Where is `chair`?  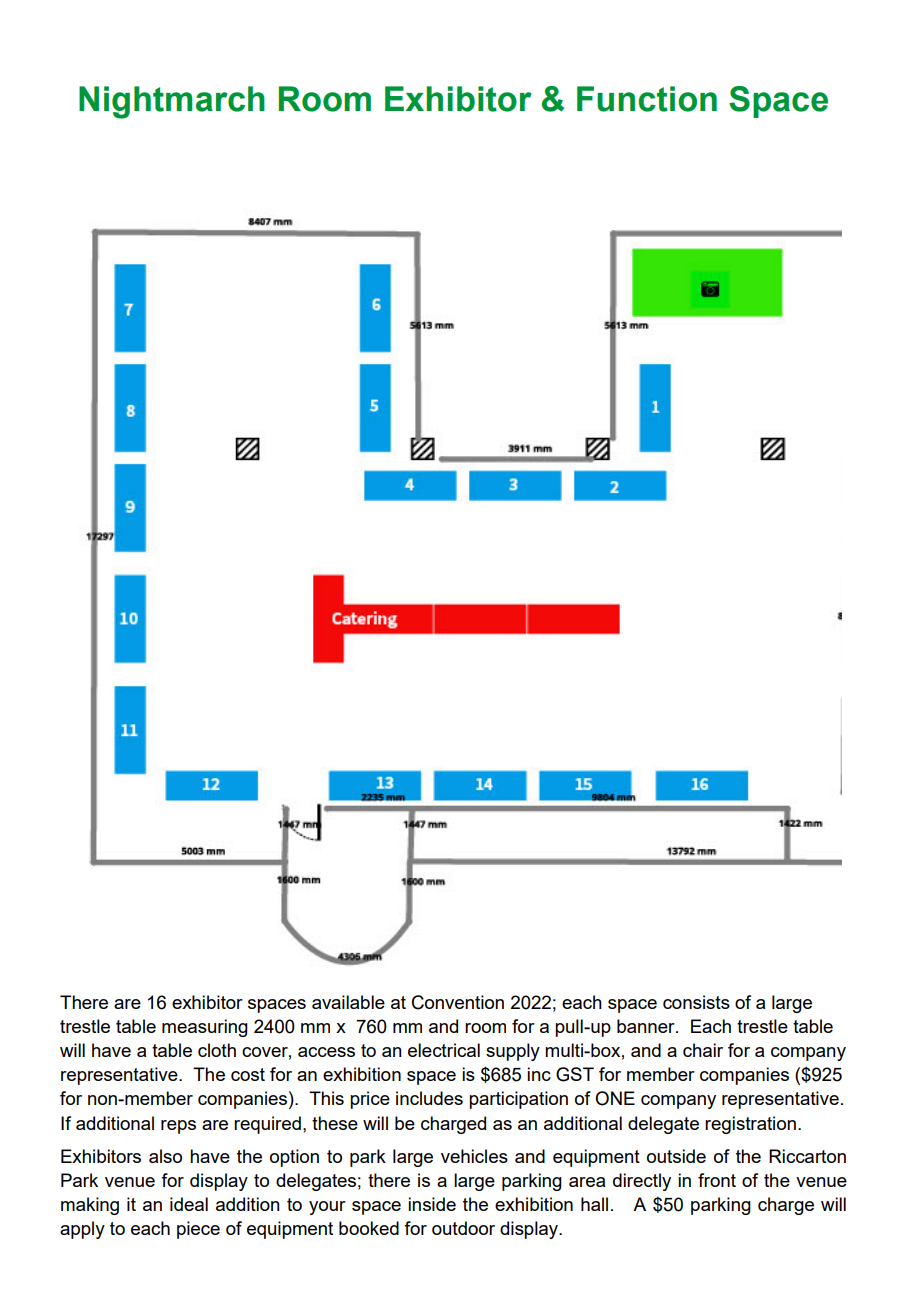
chair is located at coordinates (703, 1050).
